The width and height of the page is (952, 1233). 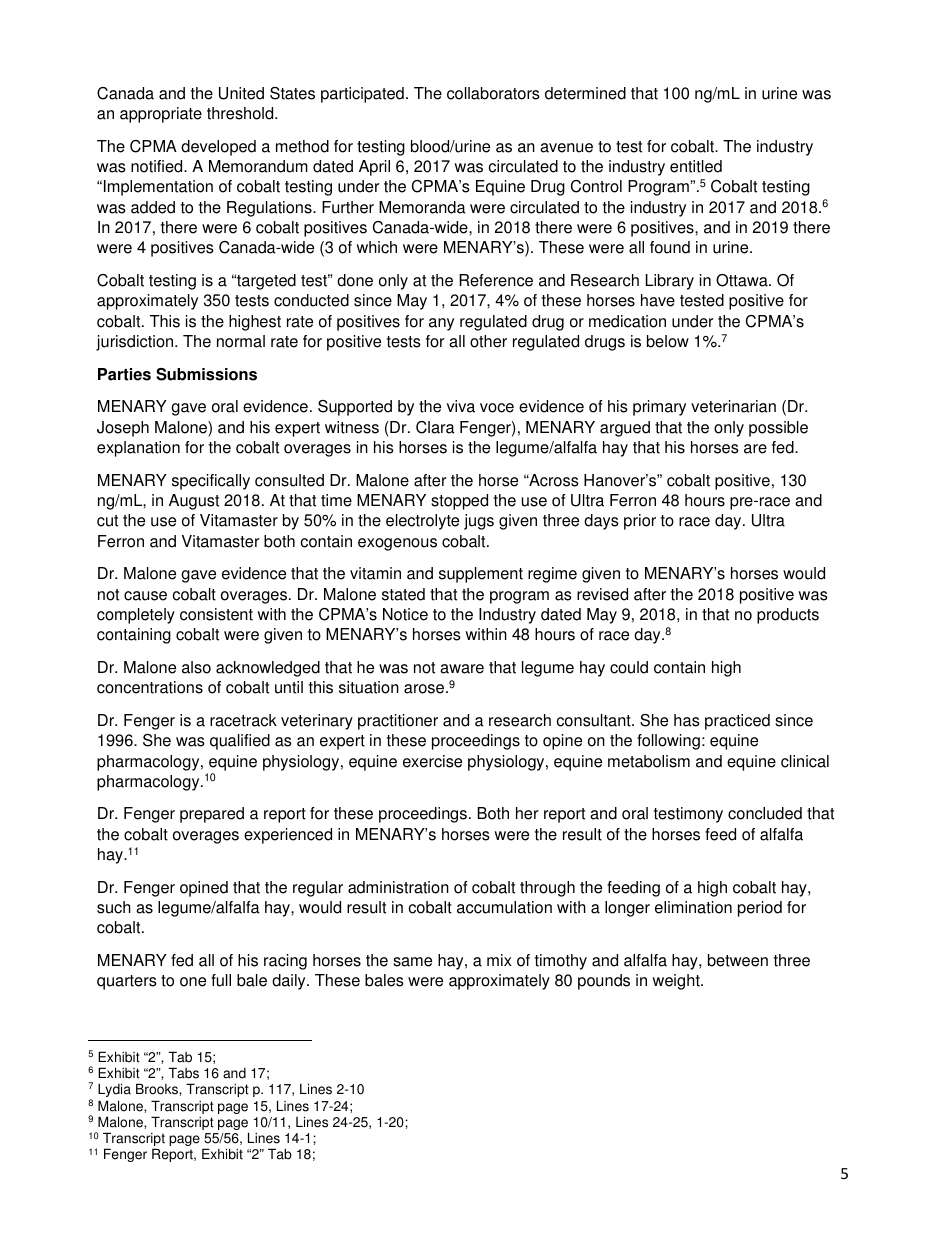 I want to click on supplement, so click(x=481, y=575).
